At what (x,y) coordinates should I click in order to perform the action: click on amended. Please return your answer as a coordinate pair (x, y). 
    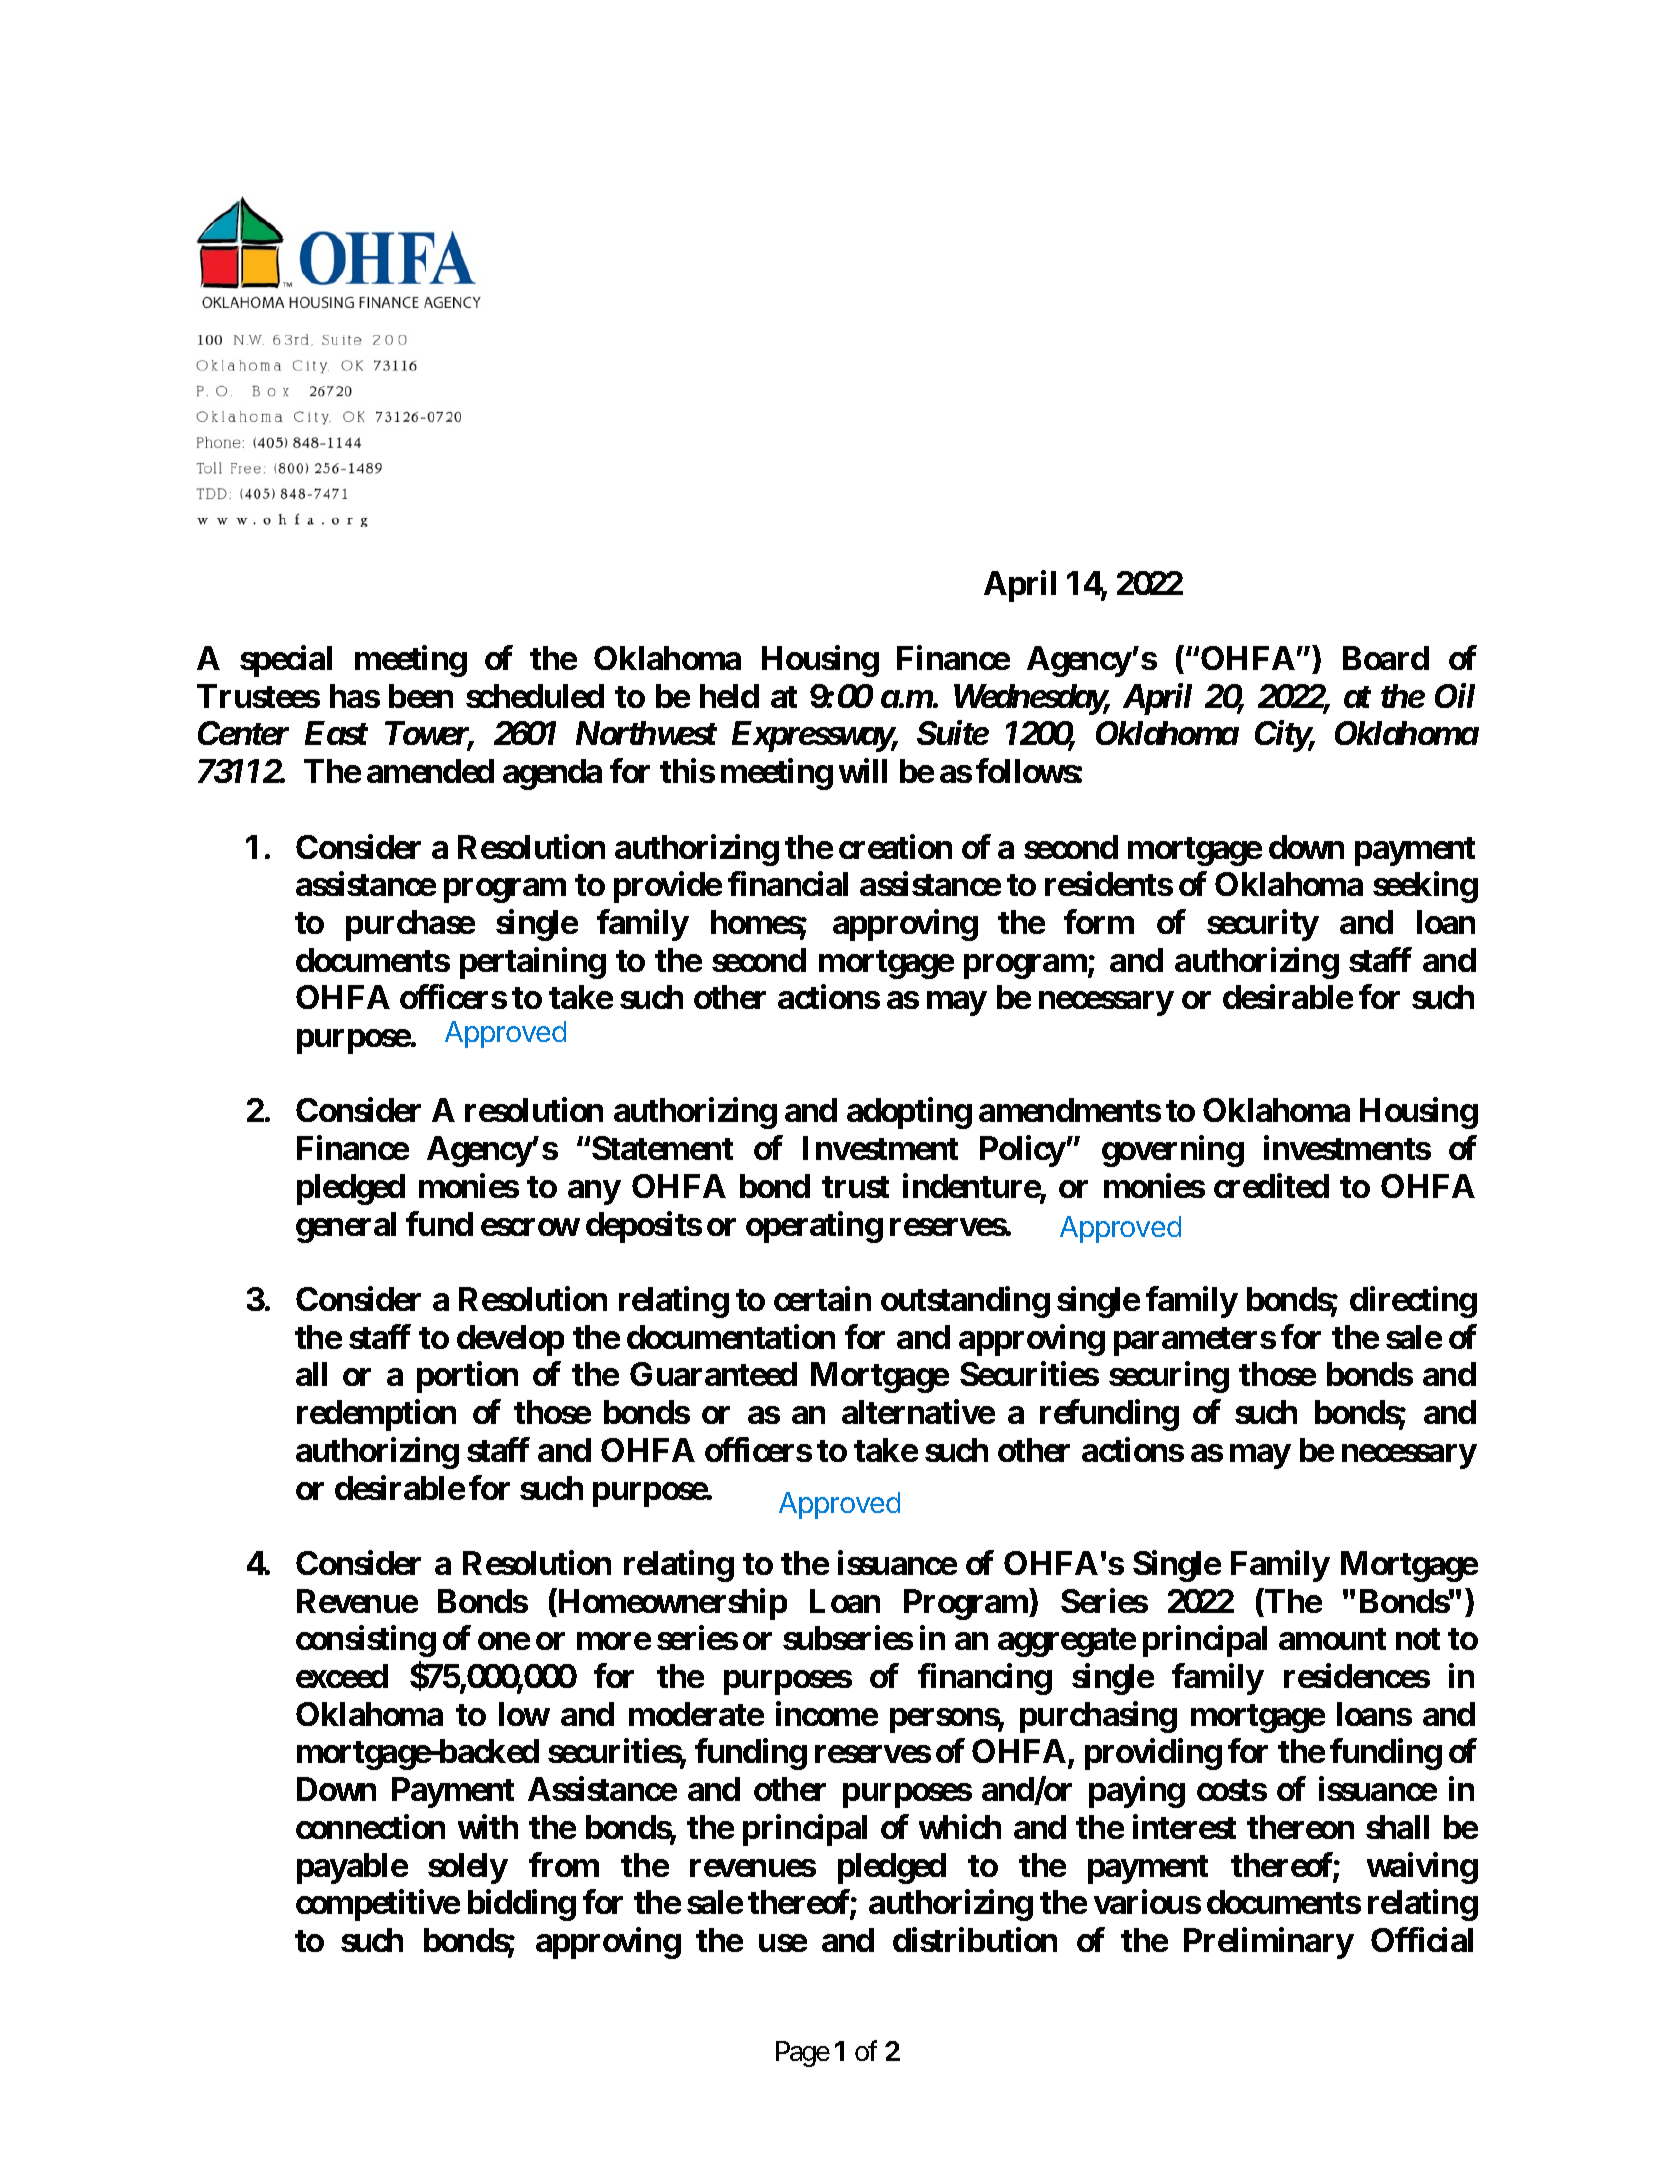
    Looking at the image, I should click on (430, 771).
